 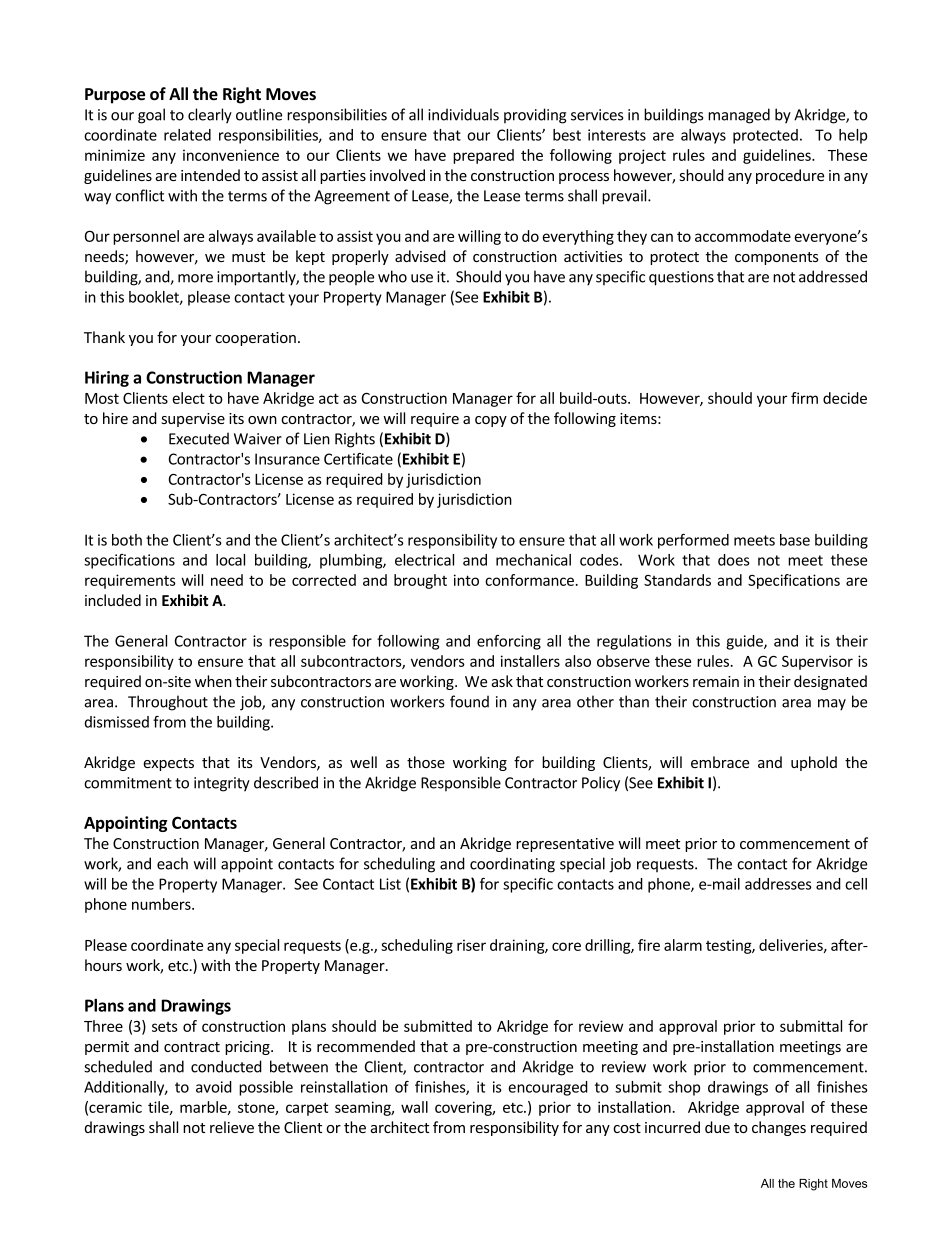 I want to click on does, so click(x=734, y=560).
